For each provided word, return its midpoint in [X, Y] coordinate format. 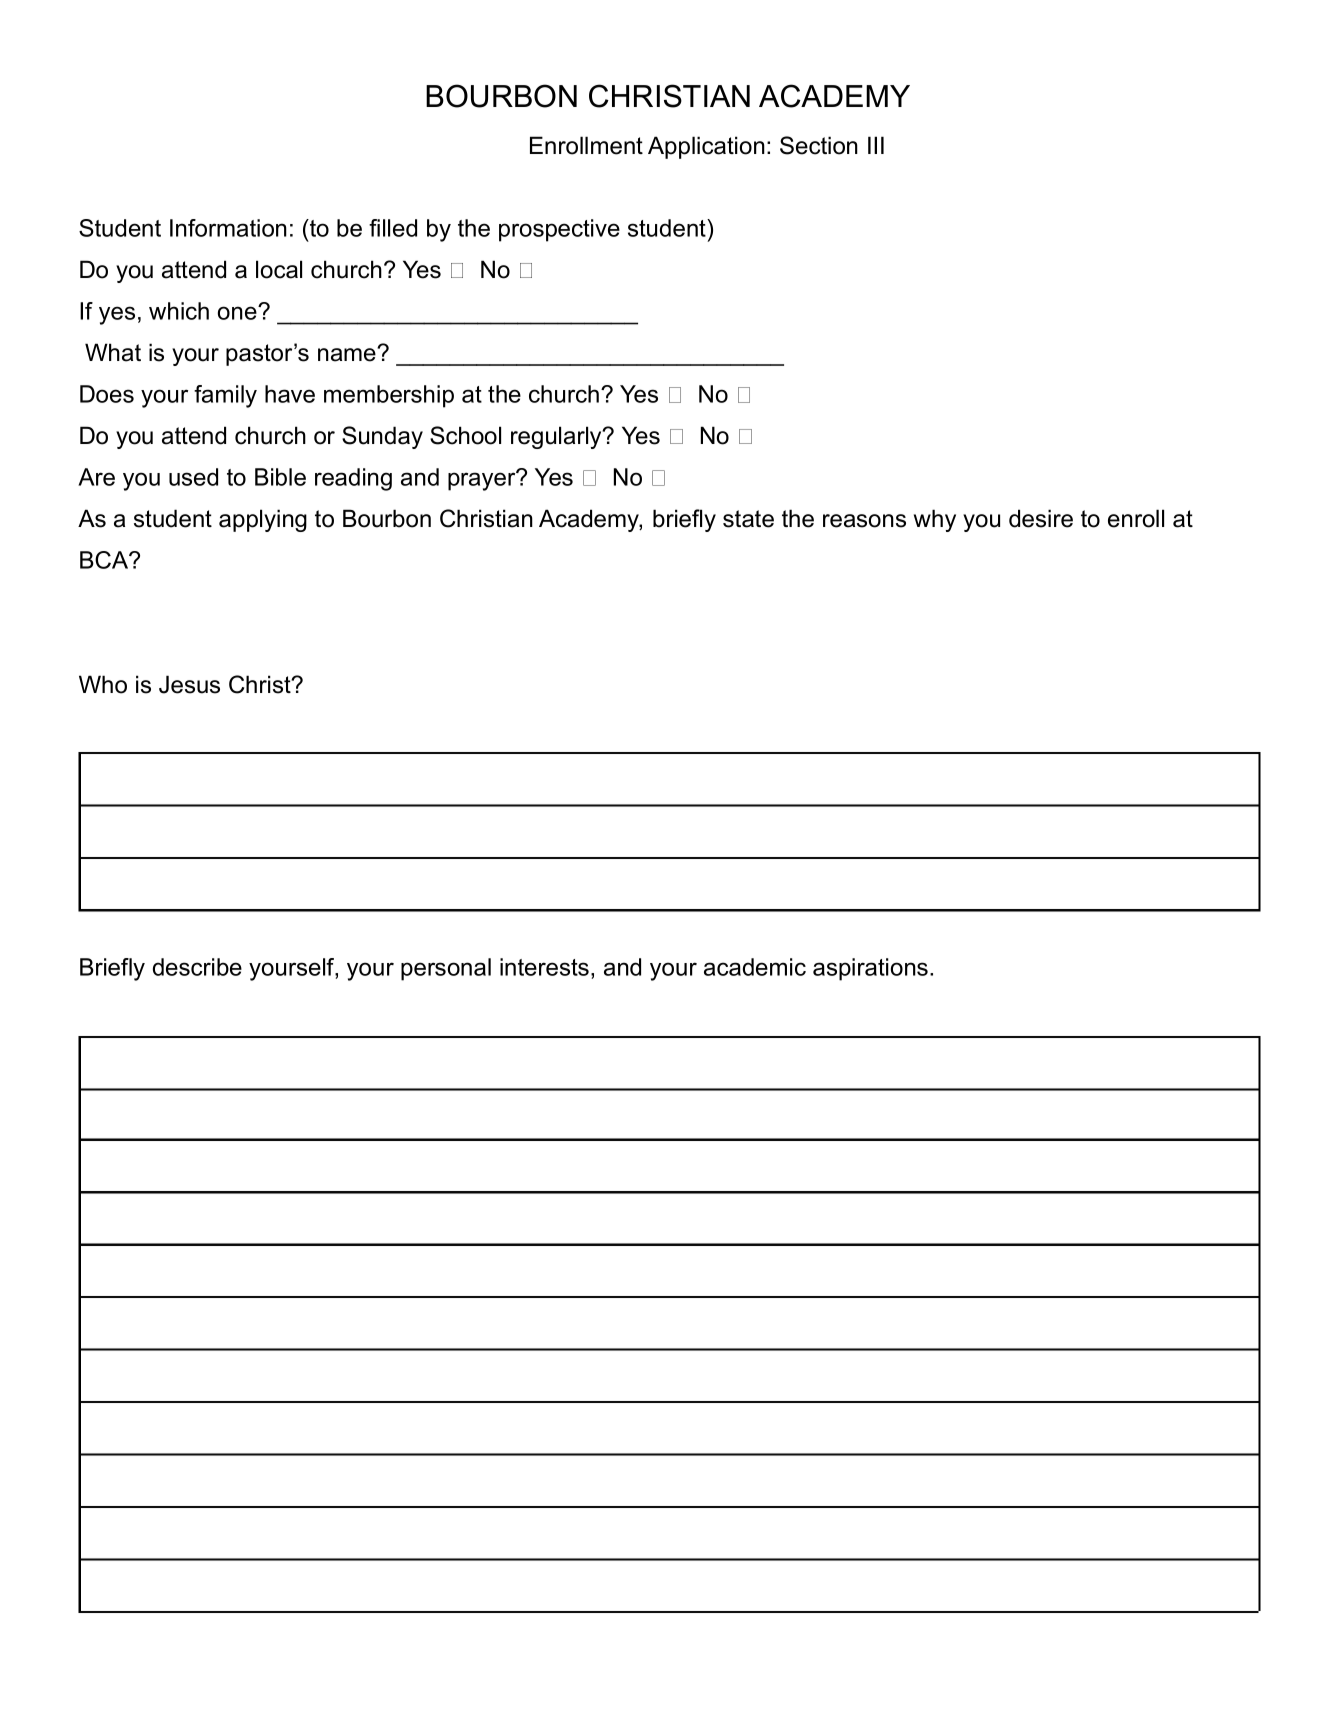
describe [197, 967]
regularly [557, 437]
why [935, 520]
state [748, 519]
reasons [864, 521]
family [225, 396]
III [876, 145]
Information [228, 228]
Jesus [189, 684]
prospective [559, 230]
